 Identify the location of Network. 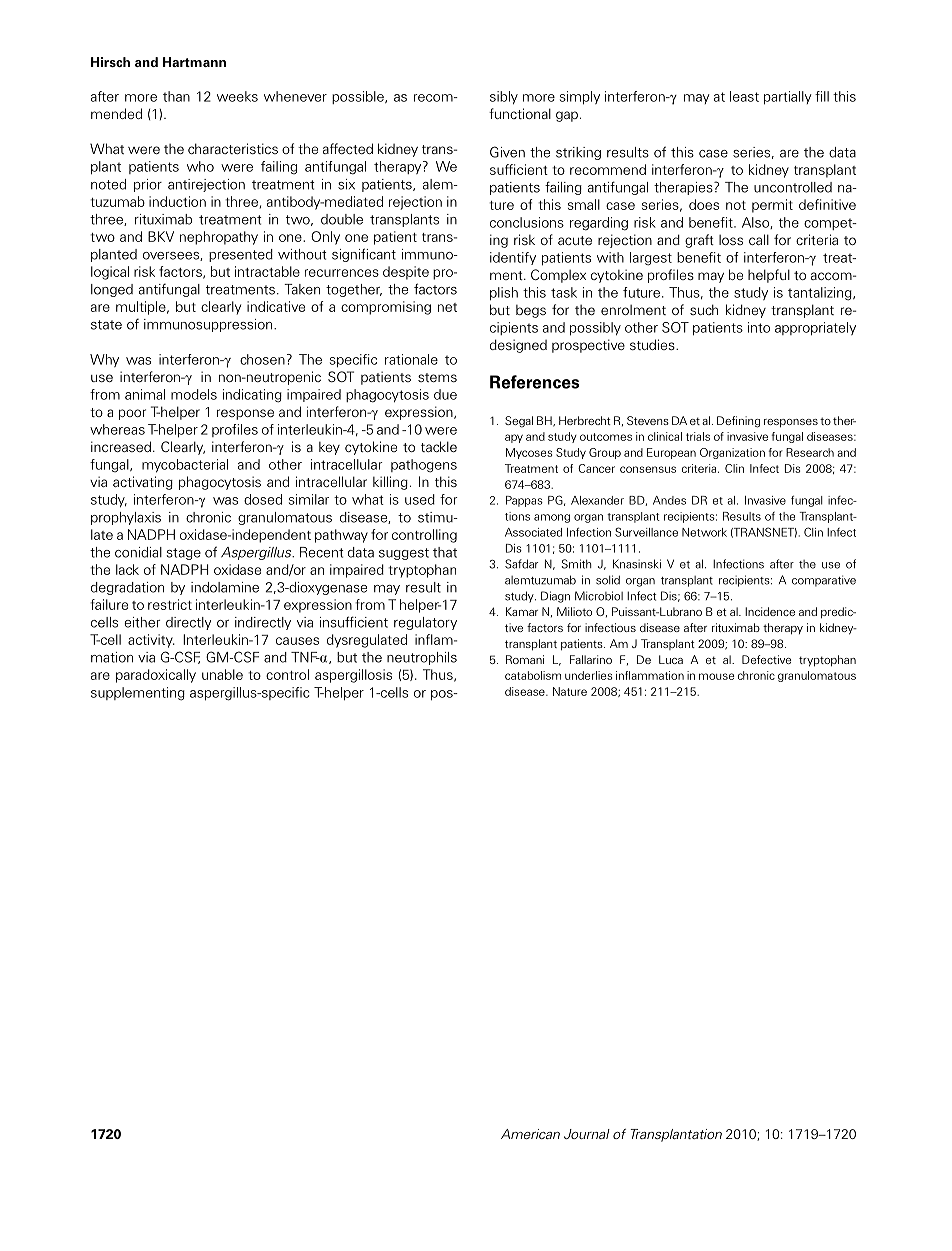
(704, 532).
